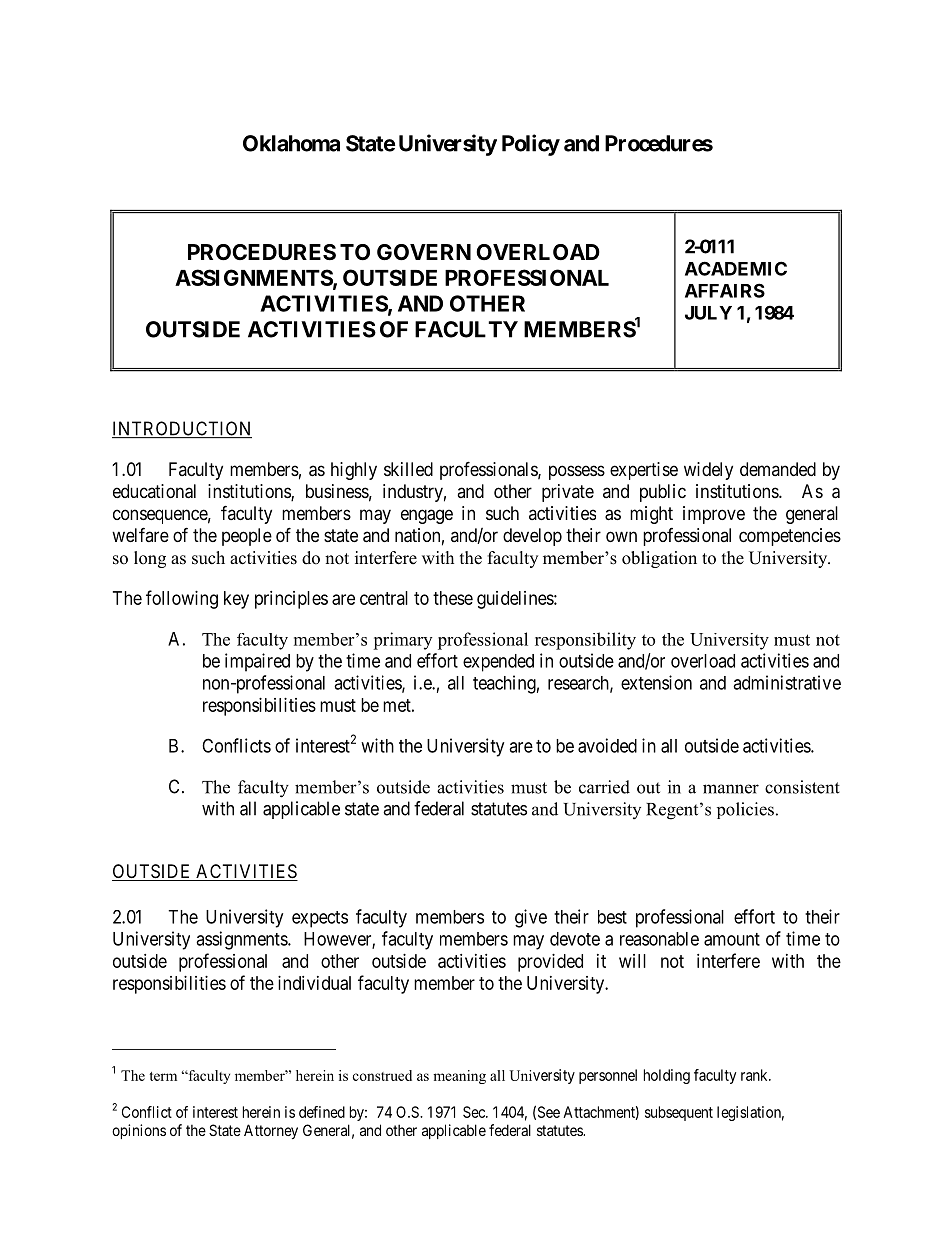  What do you see at coordinates (498, 663) in the document?
I see `expended` at bounding box center [498, 663].
